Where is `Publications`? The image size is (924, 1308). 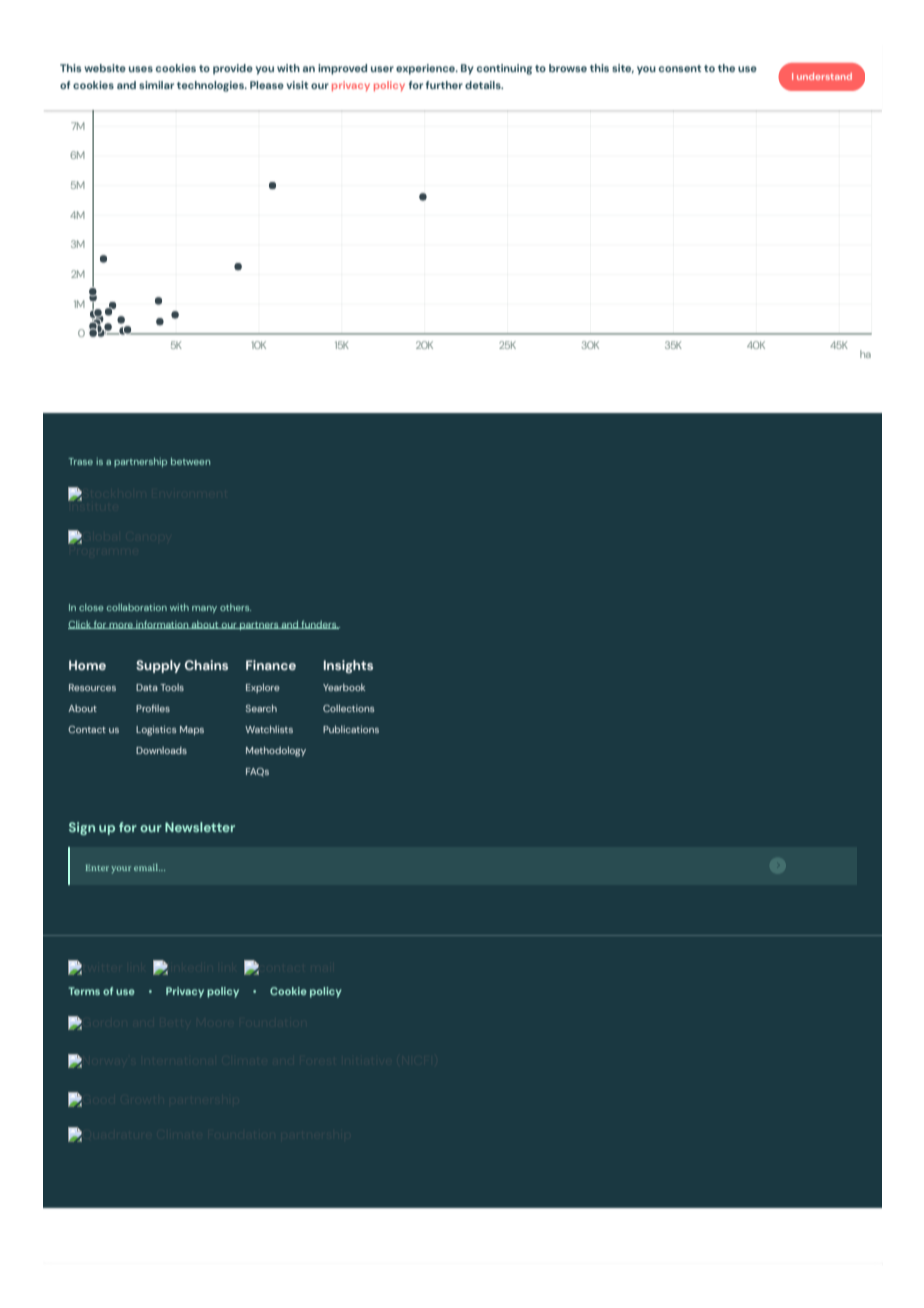 Publications is located at coordinates (351, 729).
